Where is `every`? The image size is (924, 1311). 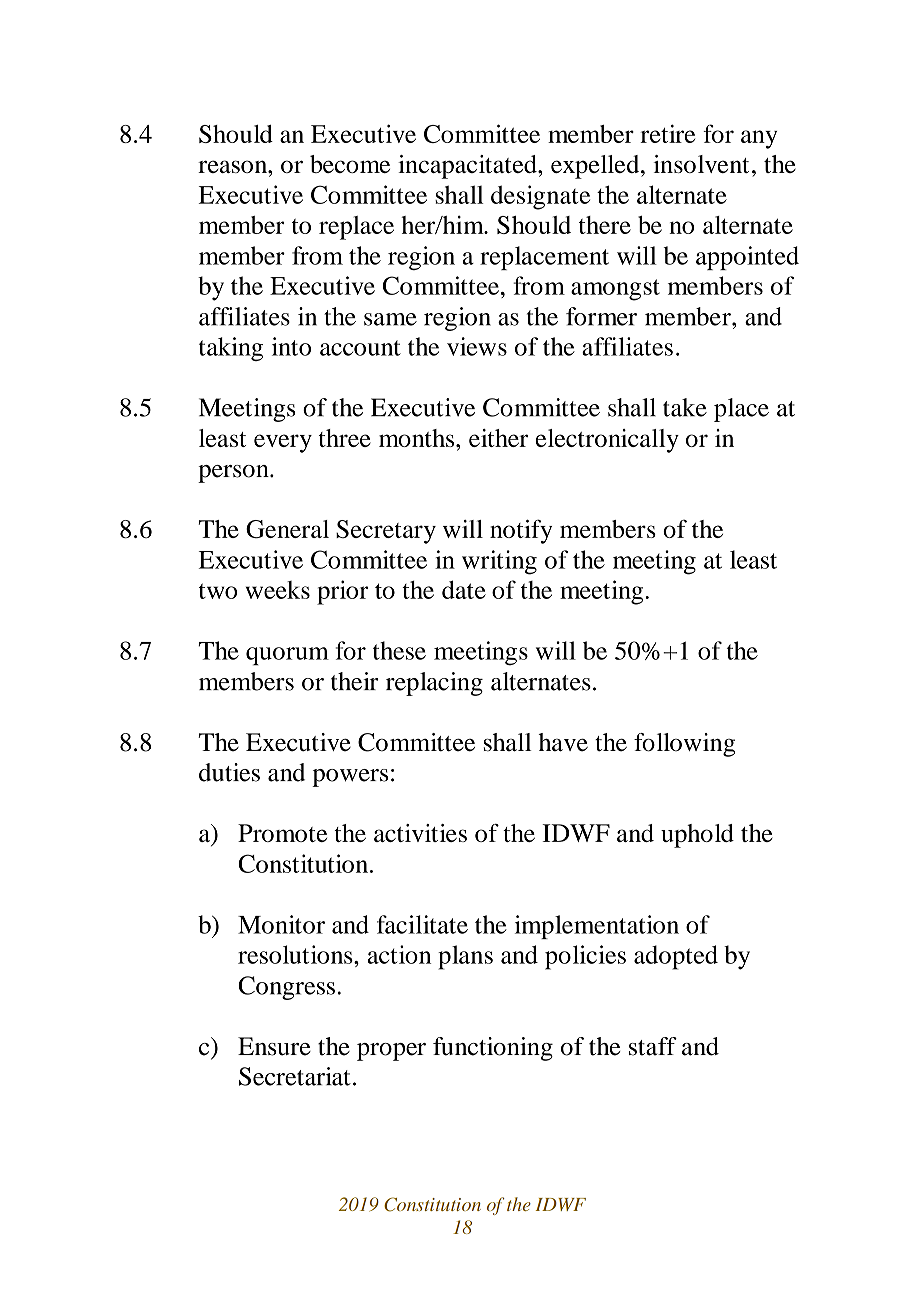
every is located at coordinates (283, 443).
